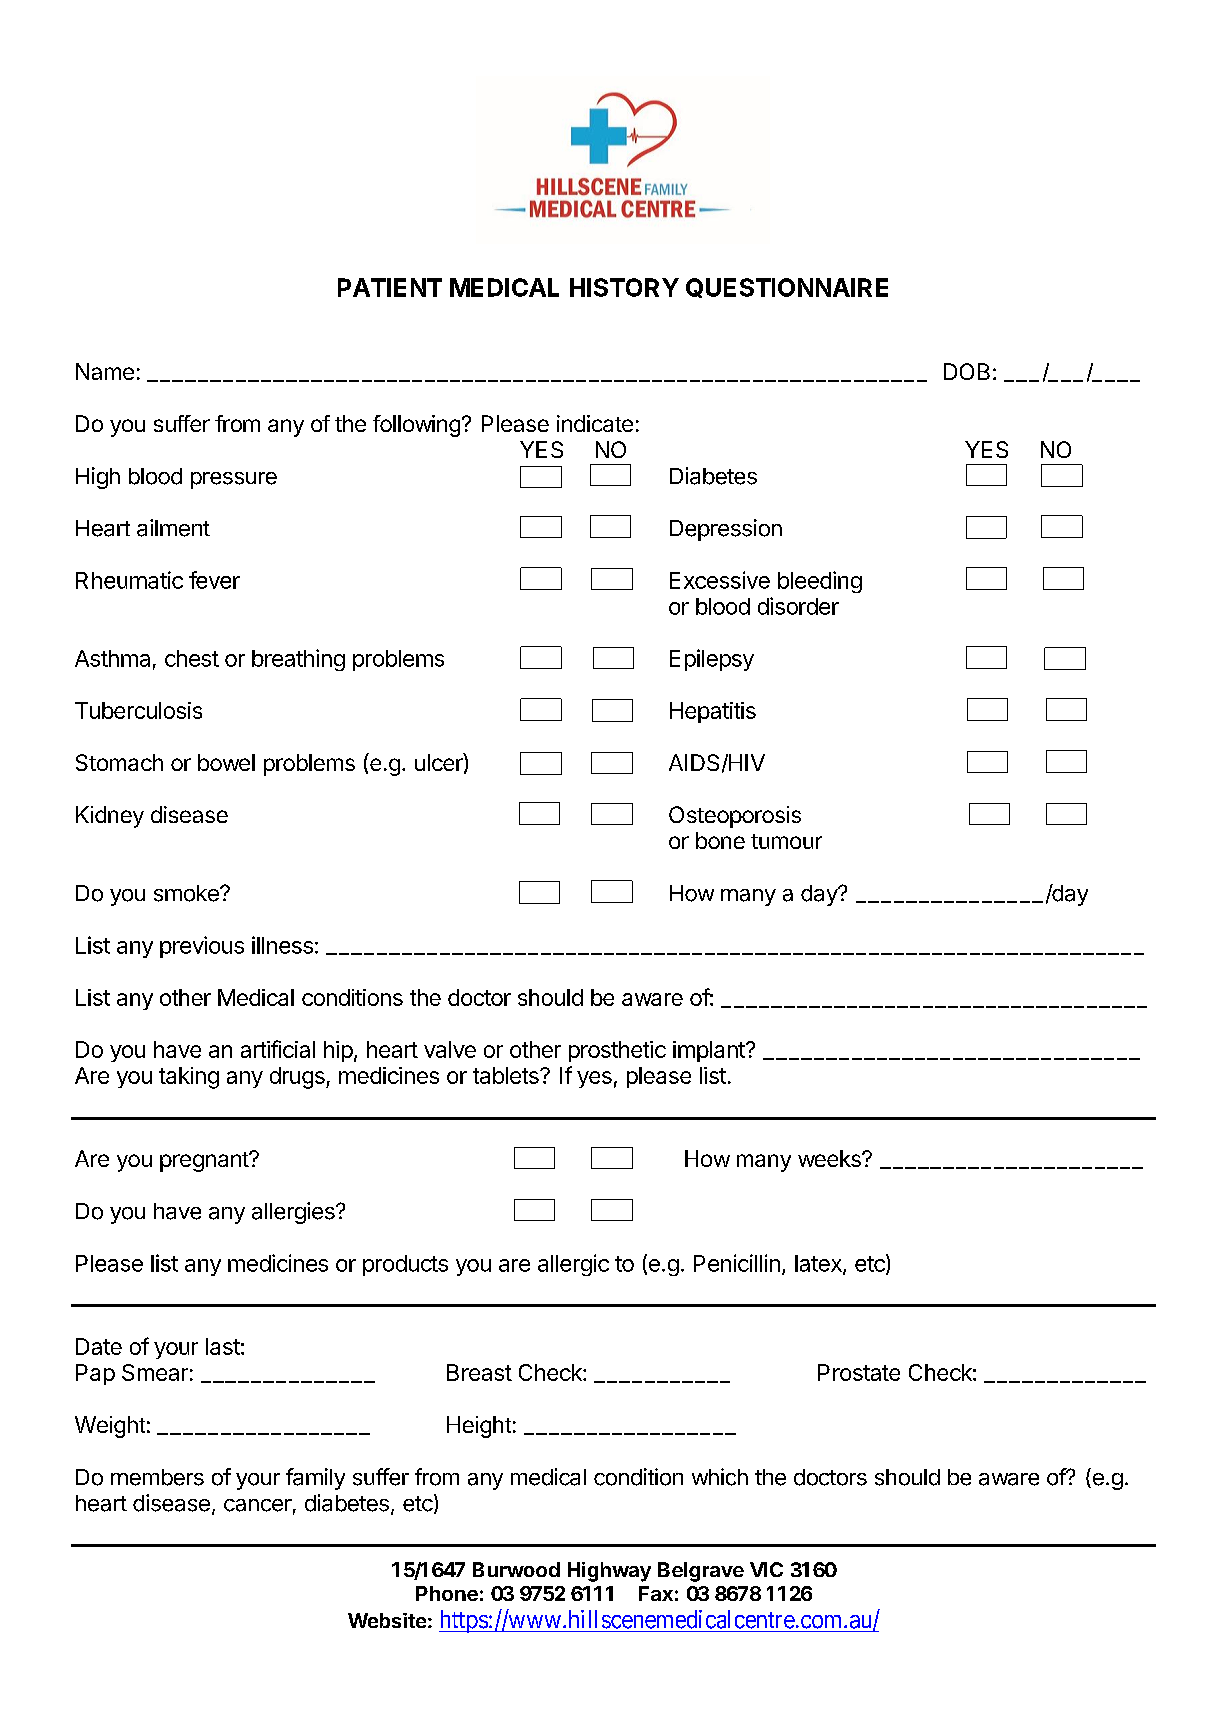  What do you see at coordinates (105, 371) in the document?
I see `Name` at bounding box center [105, 371].
